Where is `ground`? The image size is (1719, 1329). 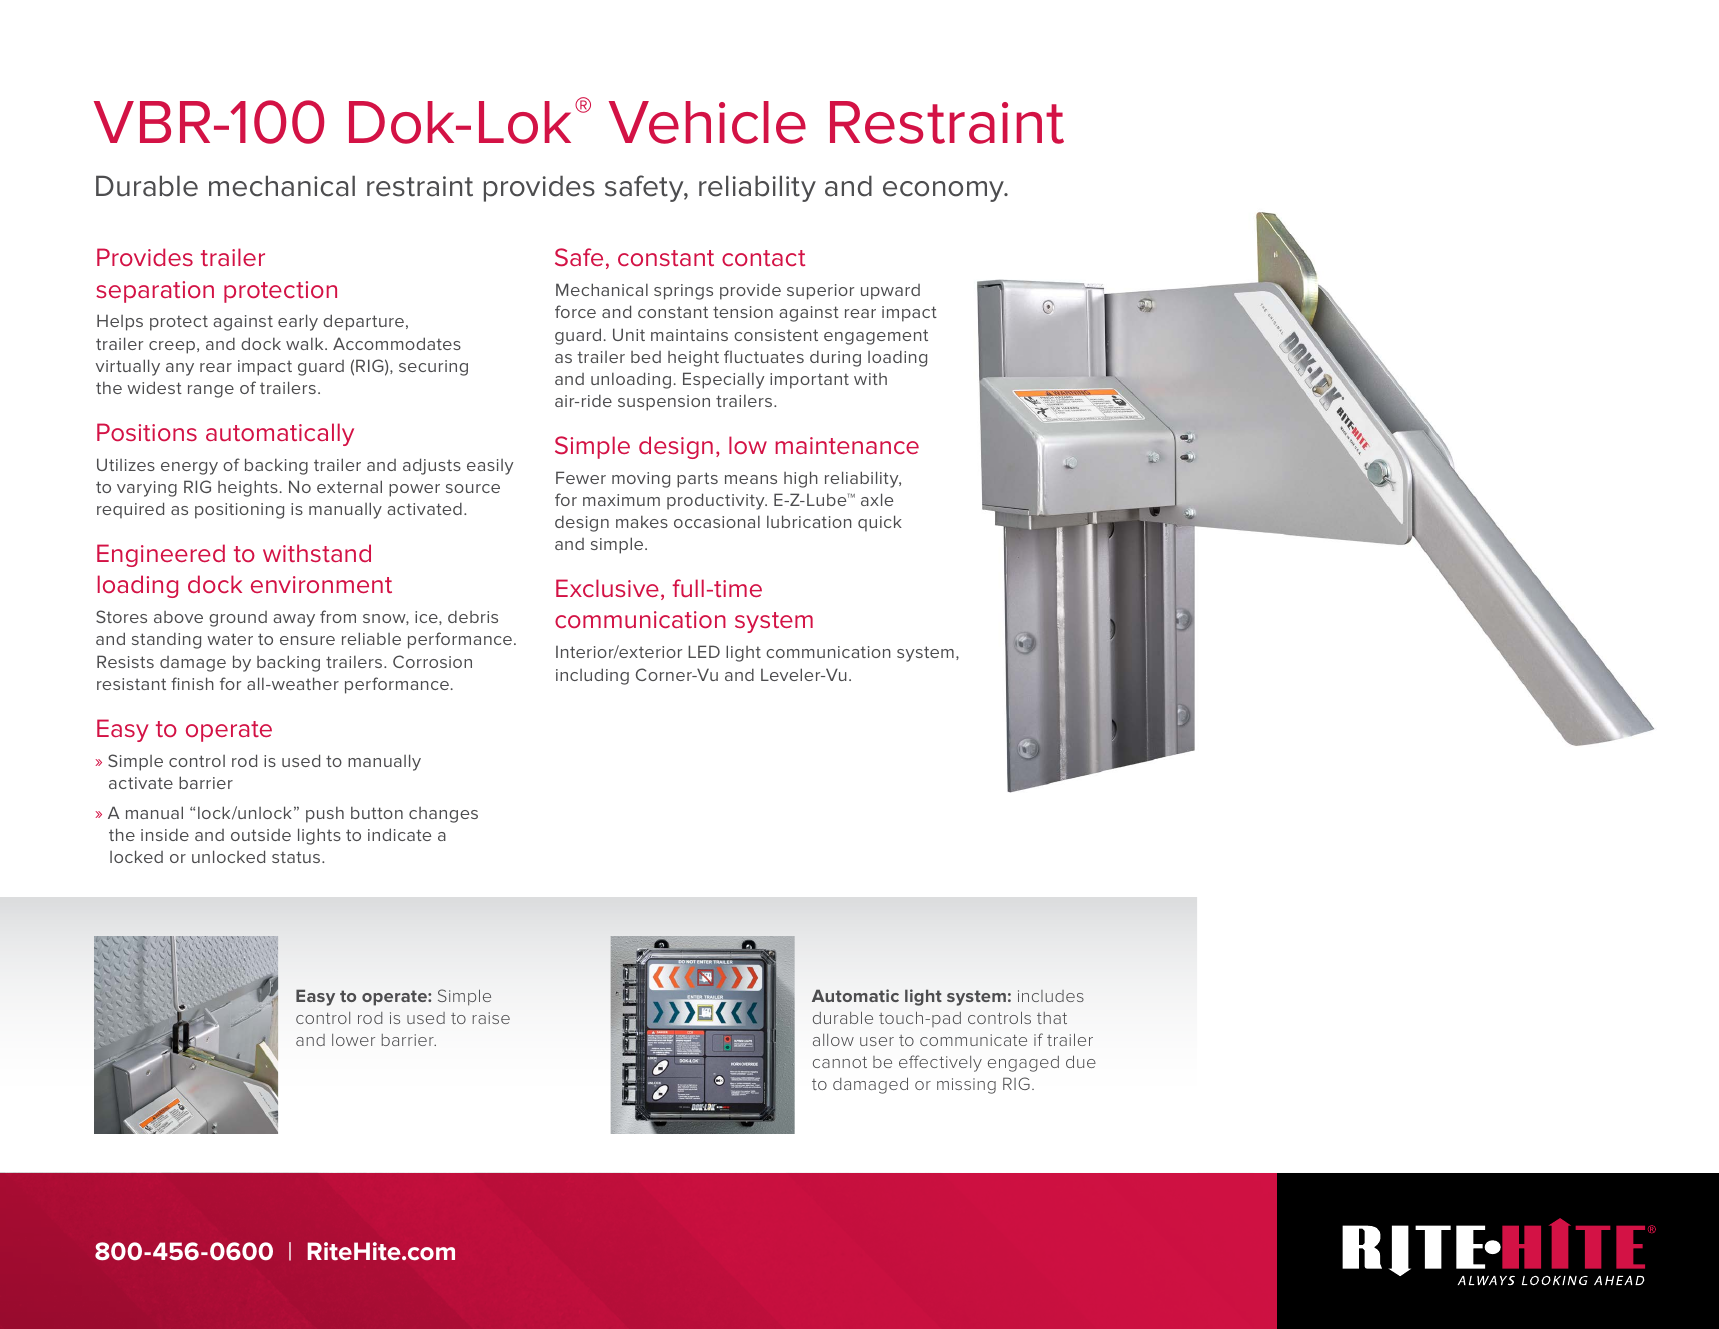 ground is located at coordinates (238, 619).
